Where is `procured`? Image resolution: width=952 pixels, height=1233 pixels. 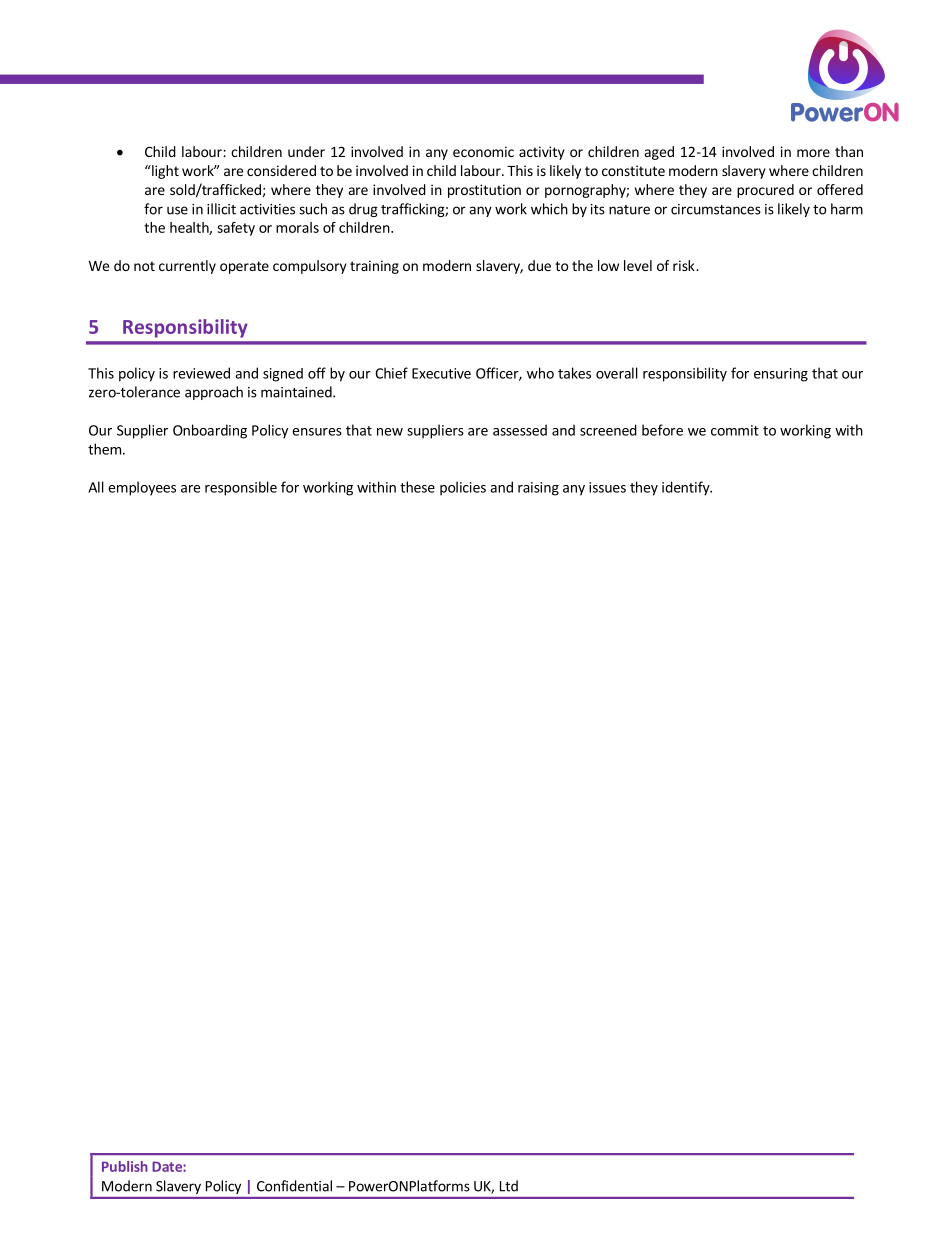 procured is located at coordinates (765, 191).
